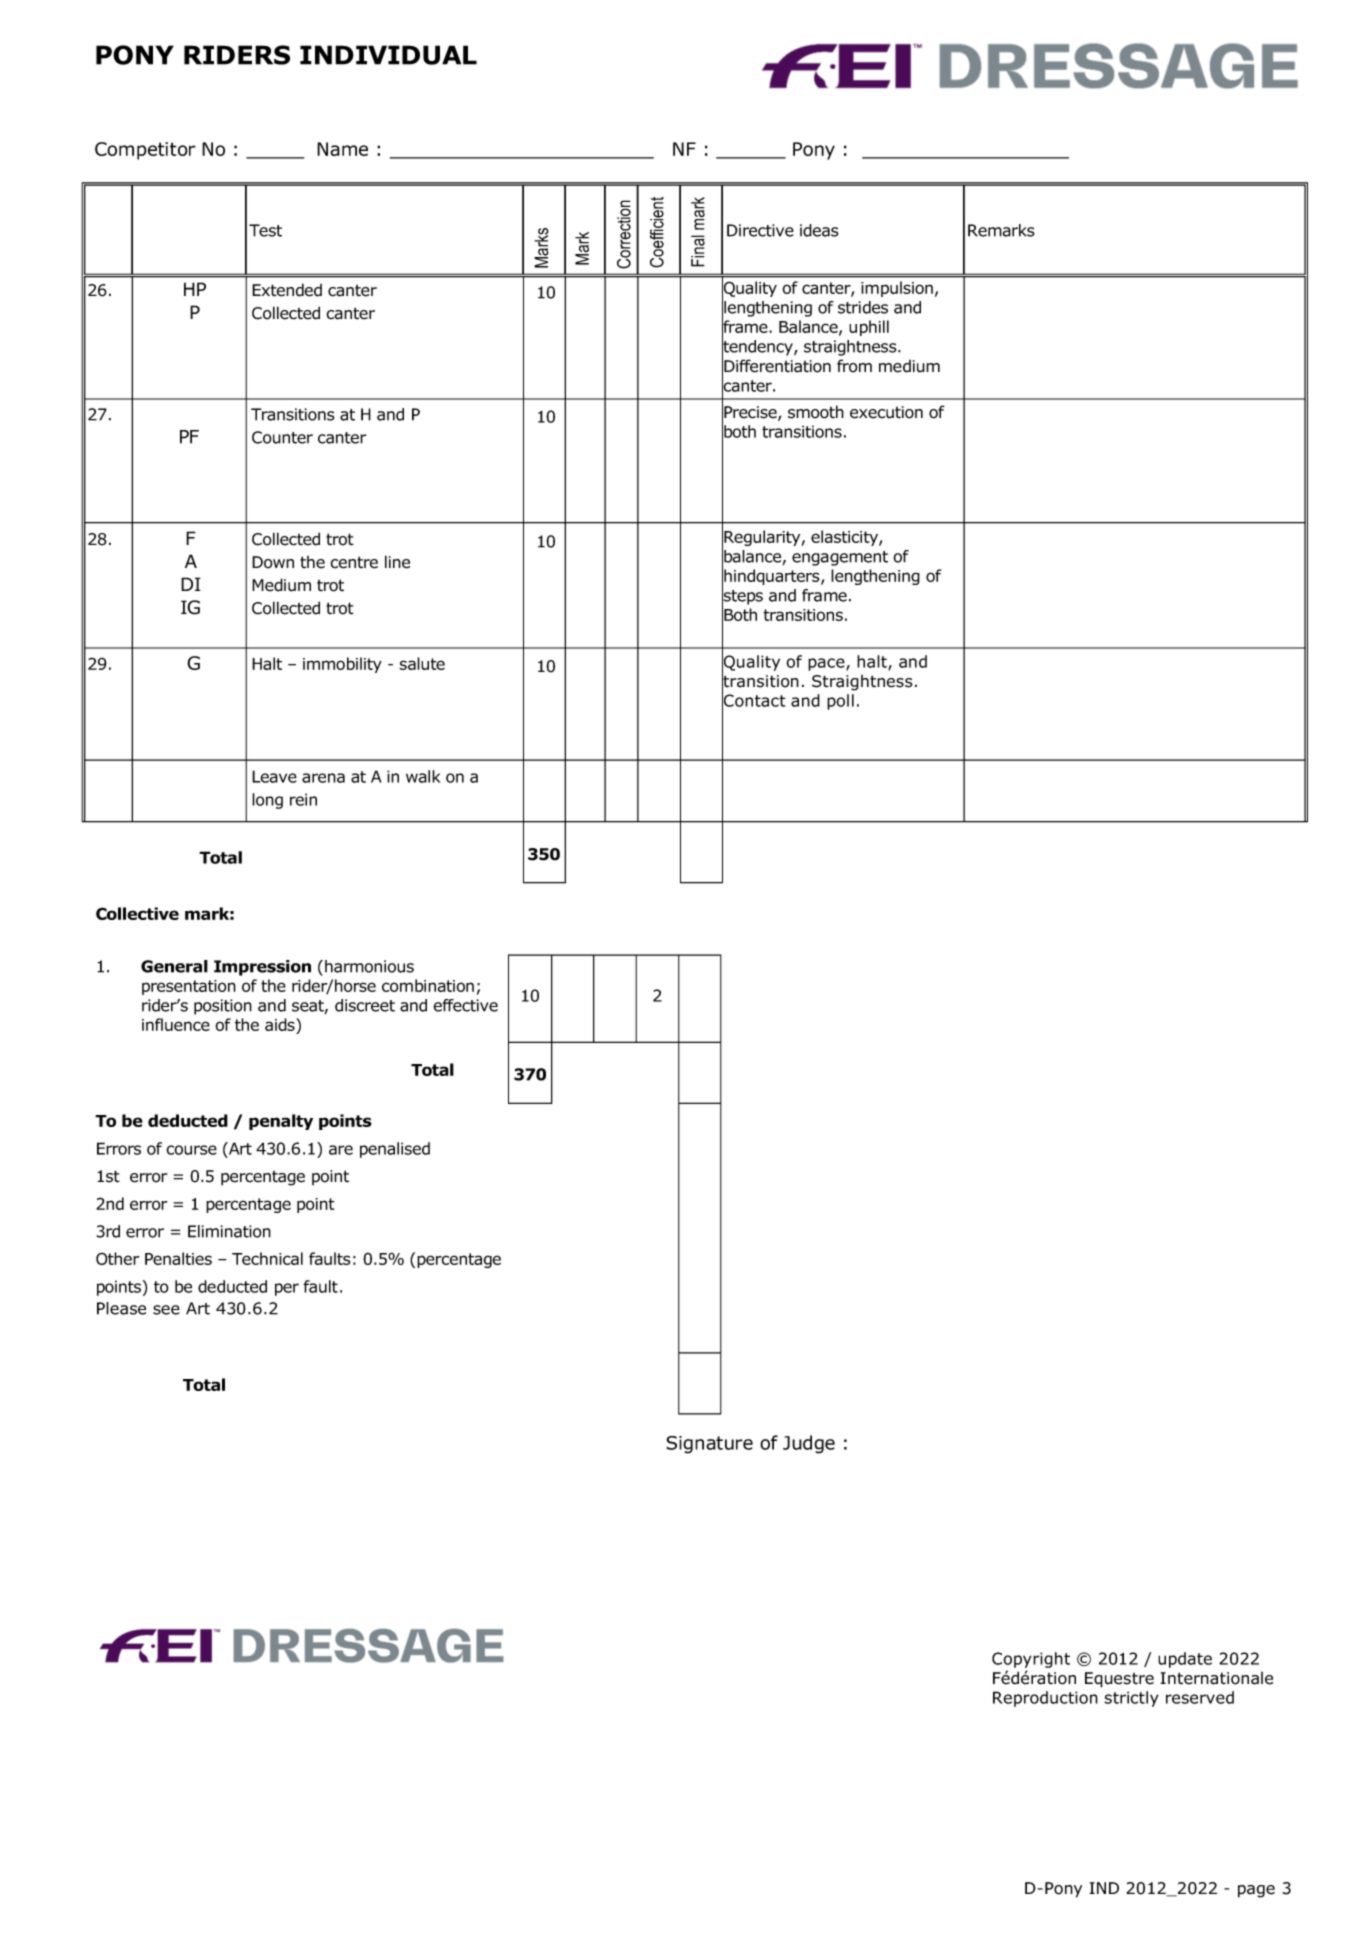 The width and height of the image is (1369, 1936). I want to click on Impression, so click(262, 968).
